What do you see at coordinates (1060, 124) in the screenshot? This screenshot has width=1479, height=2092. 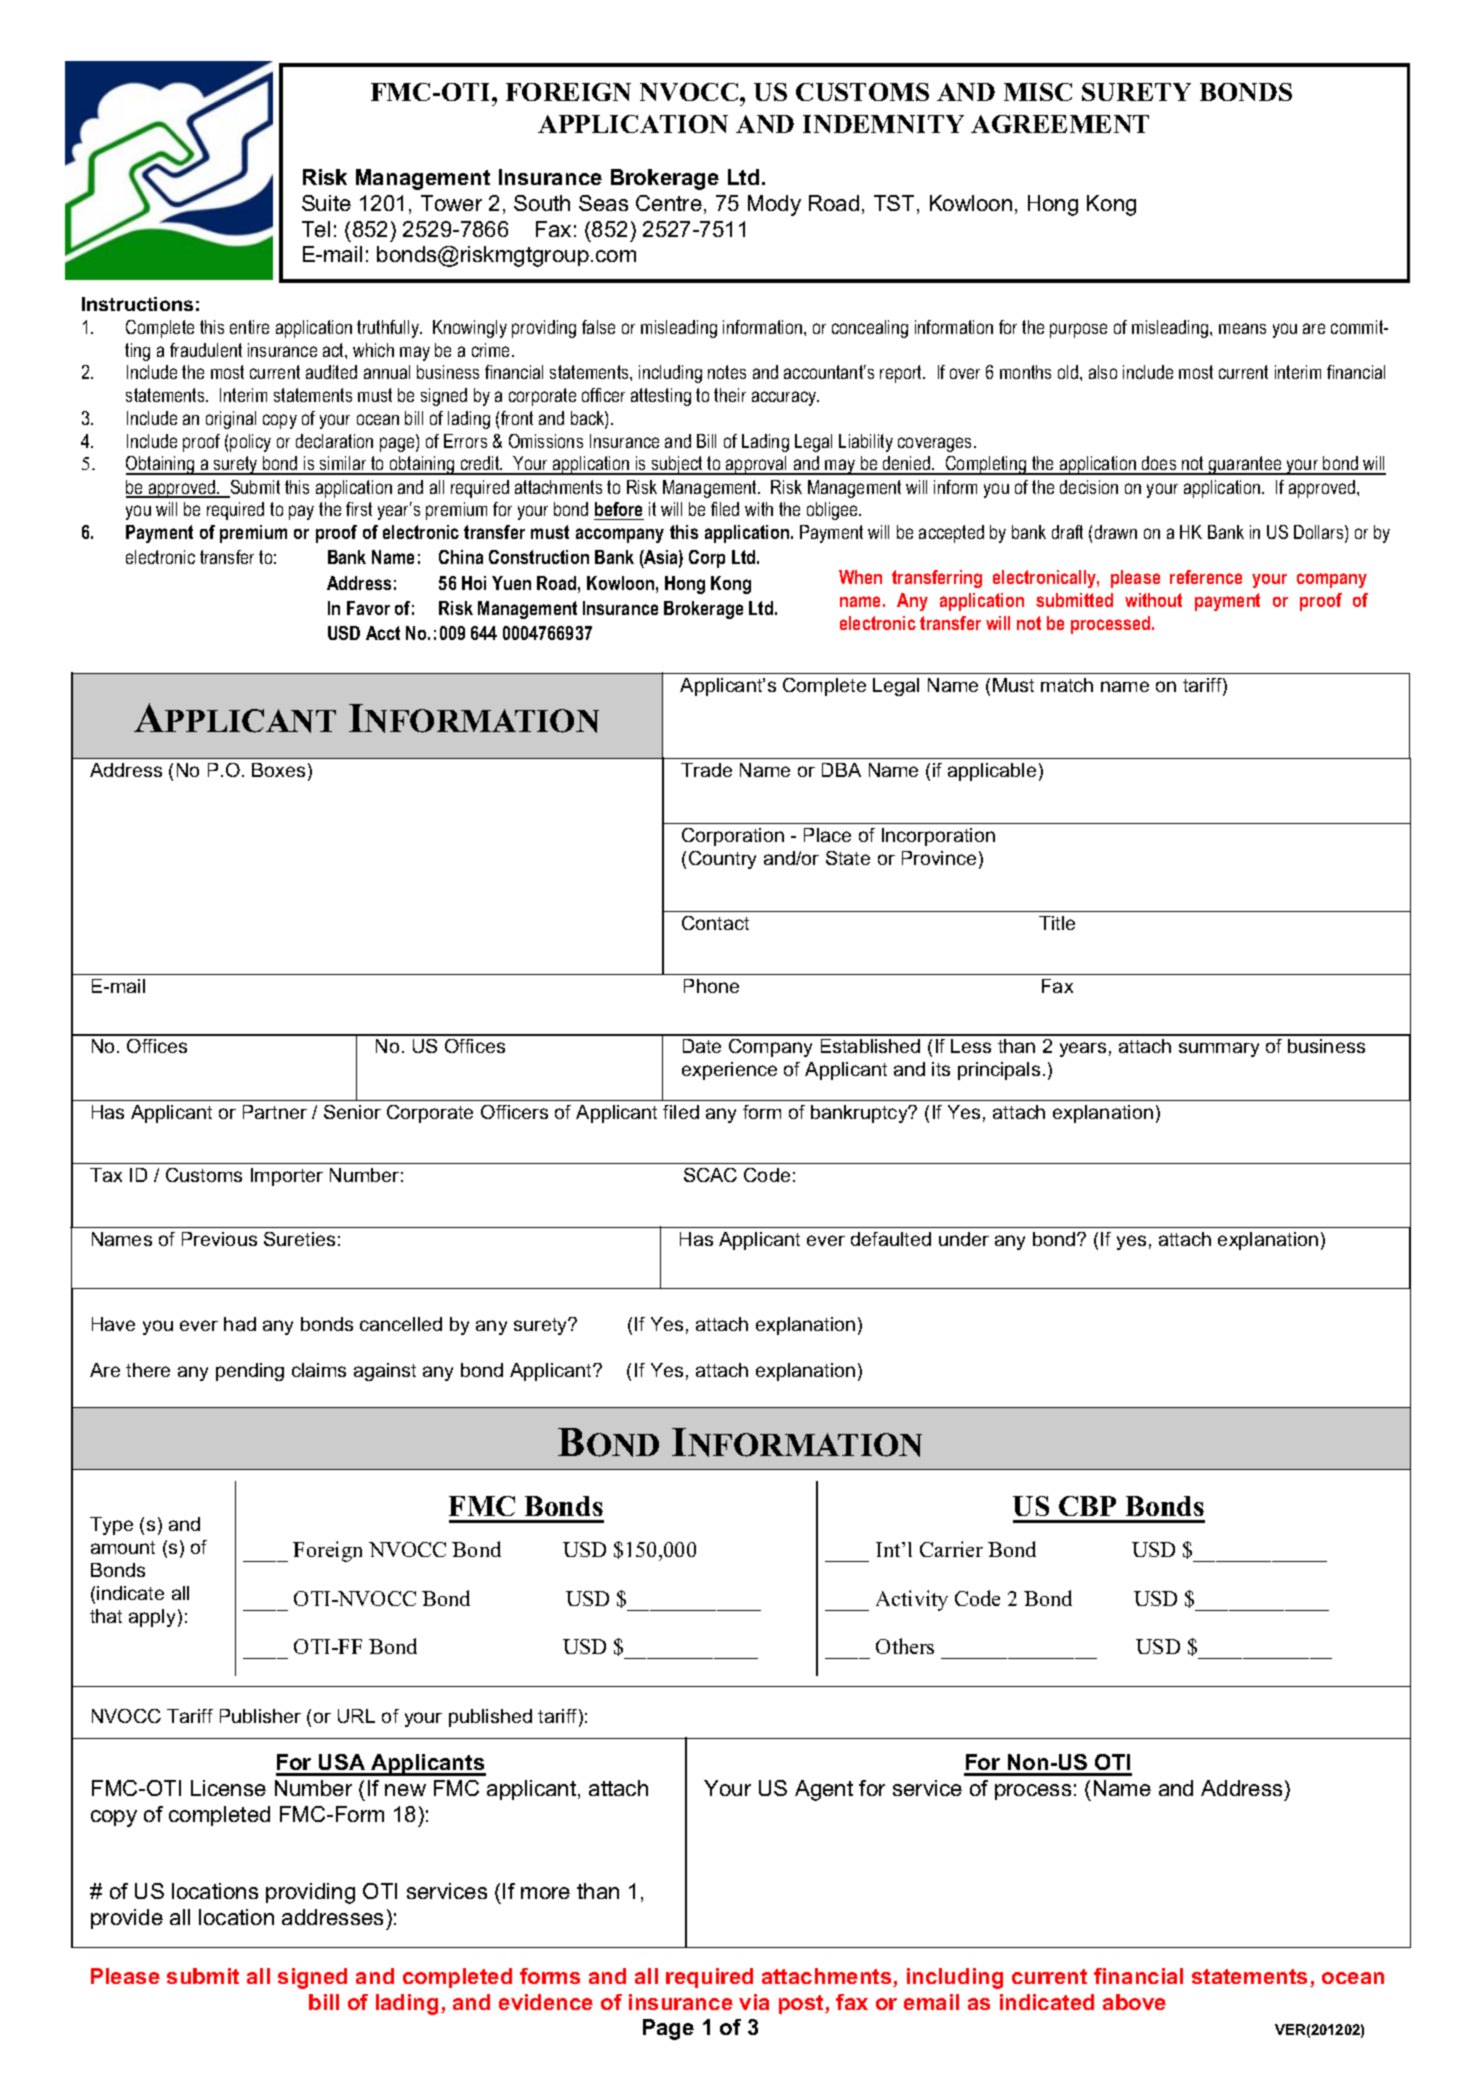 I see `AGREEMENT` at bounding box center [1060, 124].
